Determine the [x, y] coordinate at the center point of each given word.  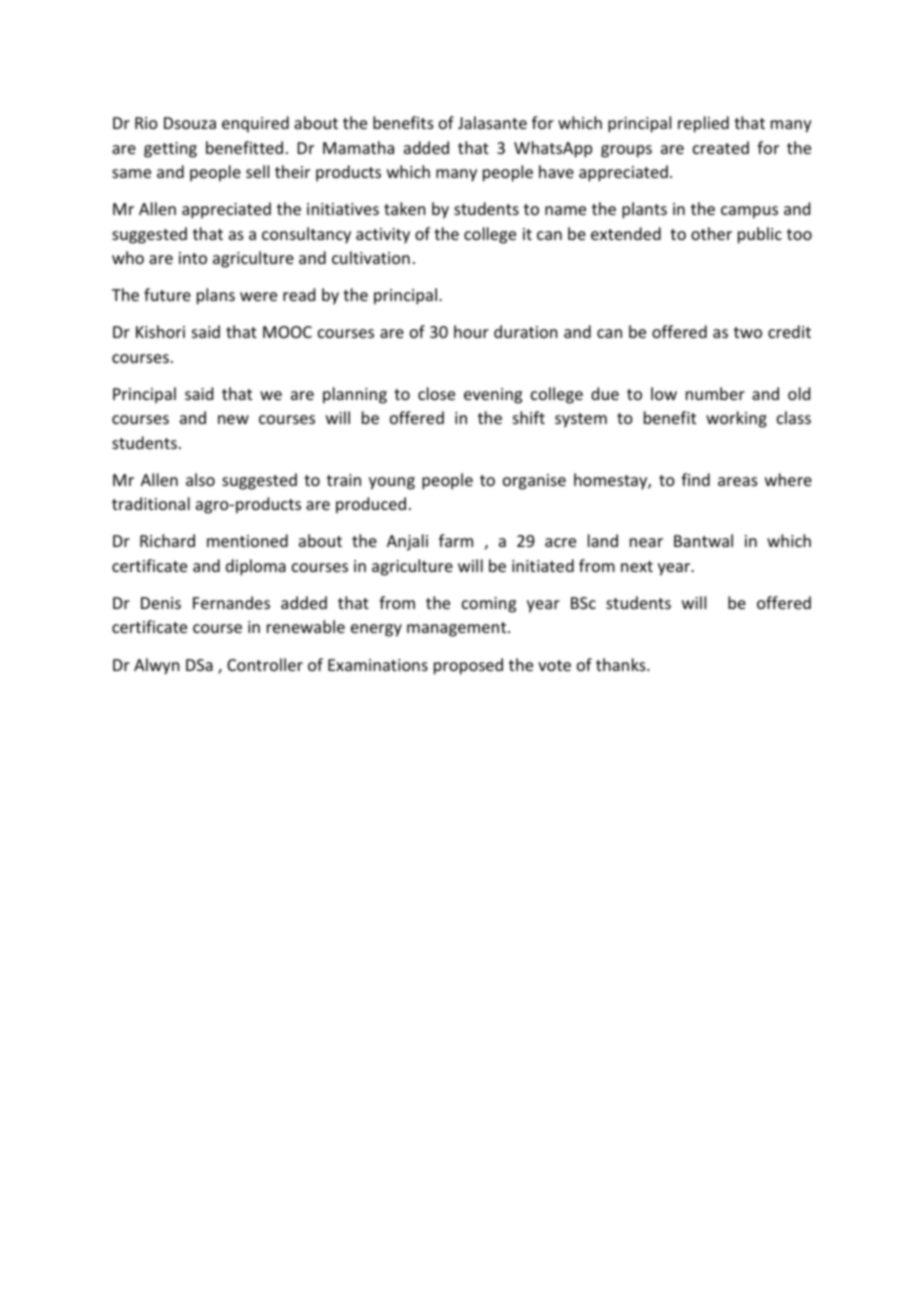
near [646, 542]
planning [355, 395]
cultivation [371, 257]
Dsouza [190, 123]
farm [456, 540]
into [193, 258]
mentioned [247, 540]
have [556, 171]
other [711, 233]
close [436, 393]
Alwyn [156, 666]
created [721, 147]
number [715, 393]
